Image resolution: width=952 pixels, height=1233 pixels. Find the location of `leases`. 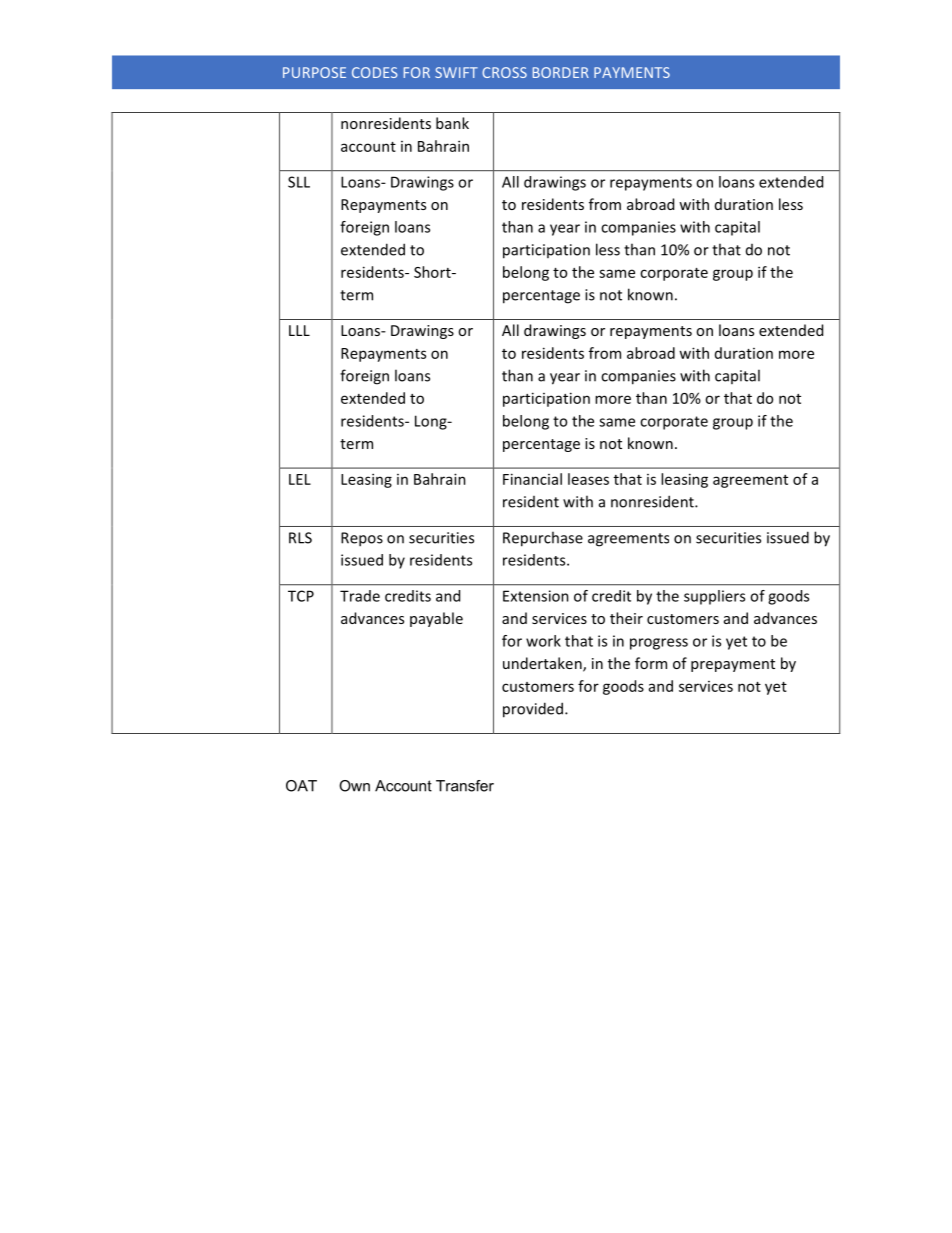

leases is located at coordinates (588, 479).
